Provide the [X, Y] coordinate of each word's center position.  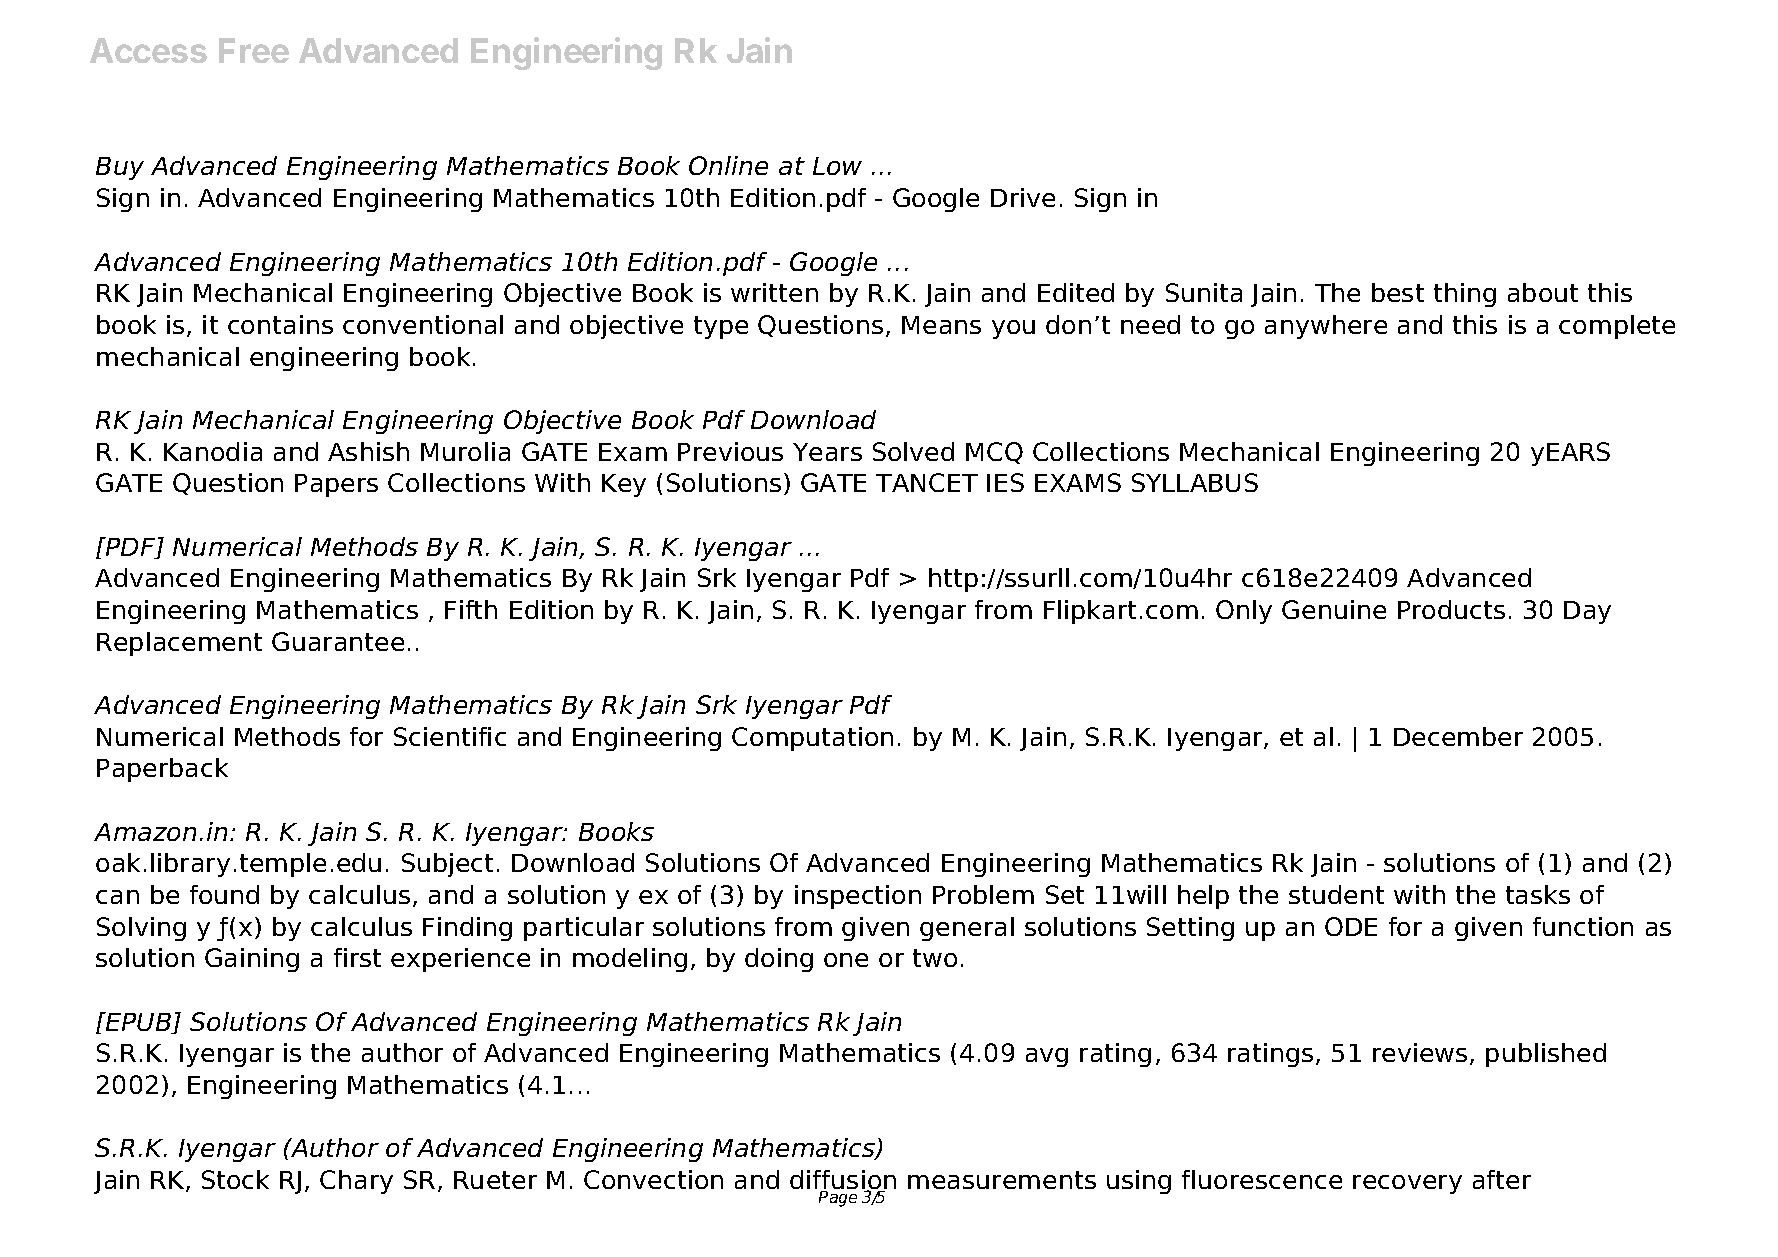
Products [1451, 609]
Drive [1023, 197]
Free [254, 50]
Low [837, 166]
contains [280, 324]
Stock [235, 1179]
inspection [858, 897]
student [1336, 894]
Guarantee [338, 641]
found [224, 894]
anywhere [1326, 327]
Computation [812, 739]
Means [941, 325]
